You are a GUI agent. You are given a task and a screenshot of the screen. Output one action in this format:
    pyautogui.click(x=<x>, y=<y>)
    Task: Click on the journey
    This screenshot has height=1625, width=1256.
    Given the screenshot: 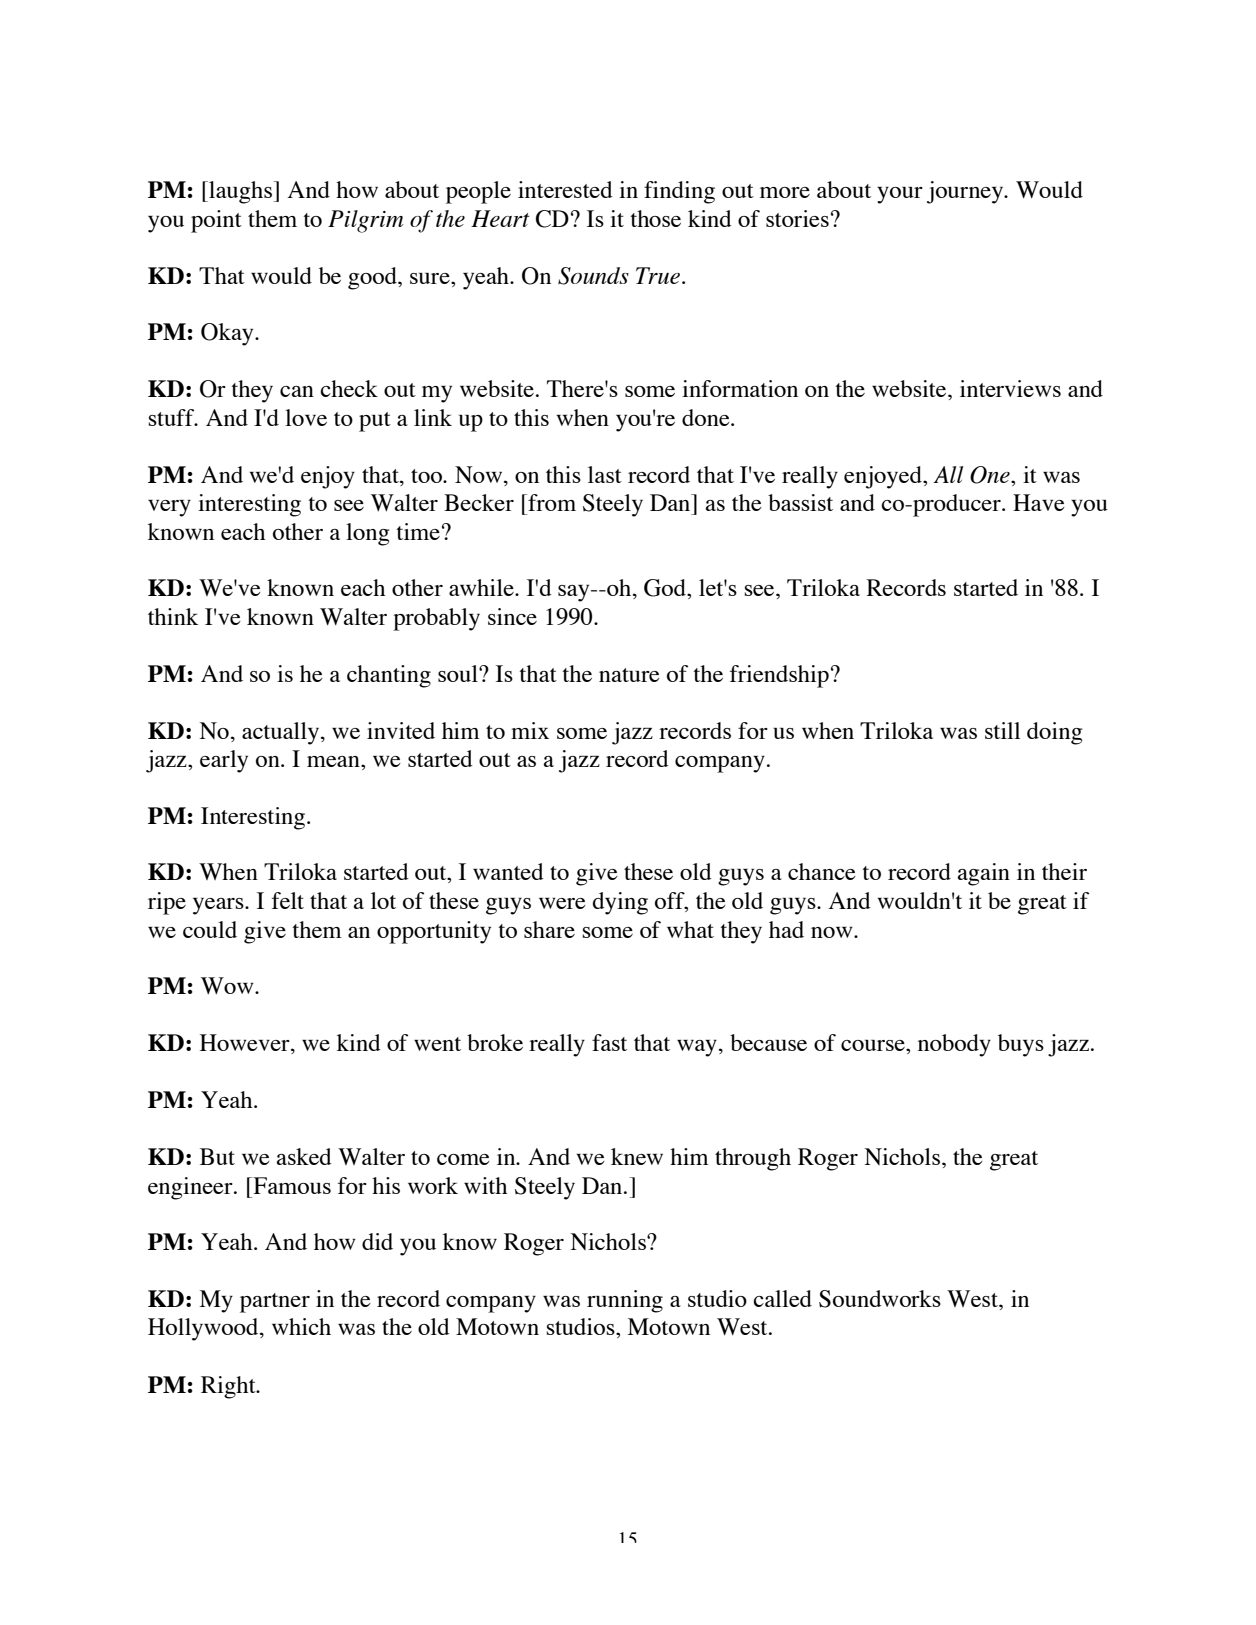 What is the action you would take?
    pyautogui.click(x=966, y=192)
